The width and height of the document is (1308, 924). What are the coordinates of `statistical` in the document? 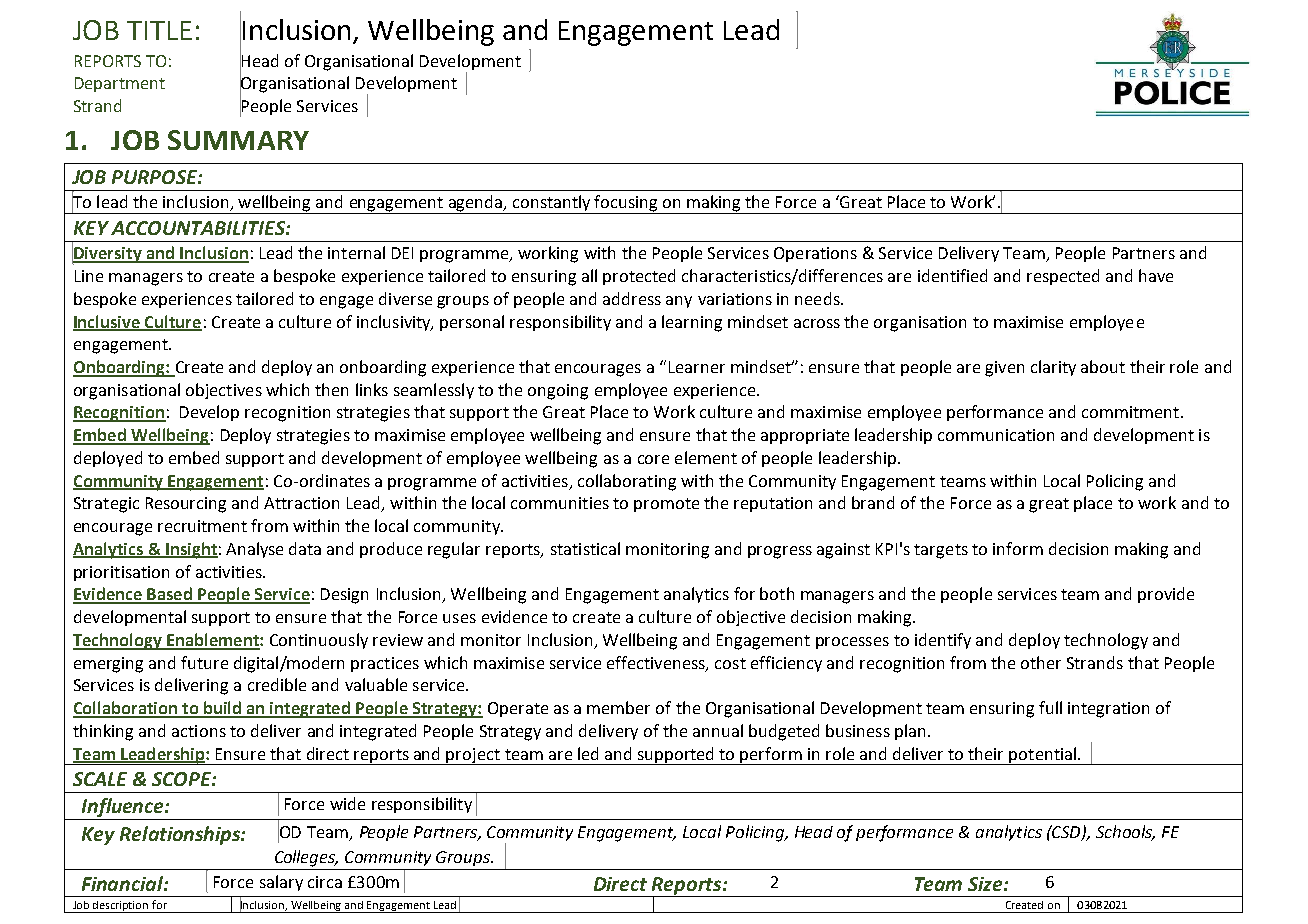 It's located at (585, 548).
